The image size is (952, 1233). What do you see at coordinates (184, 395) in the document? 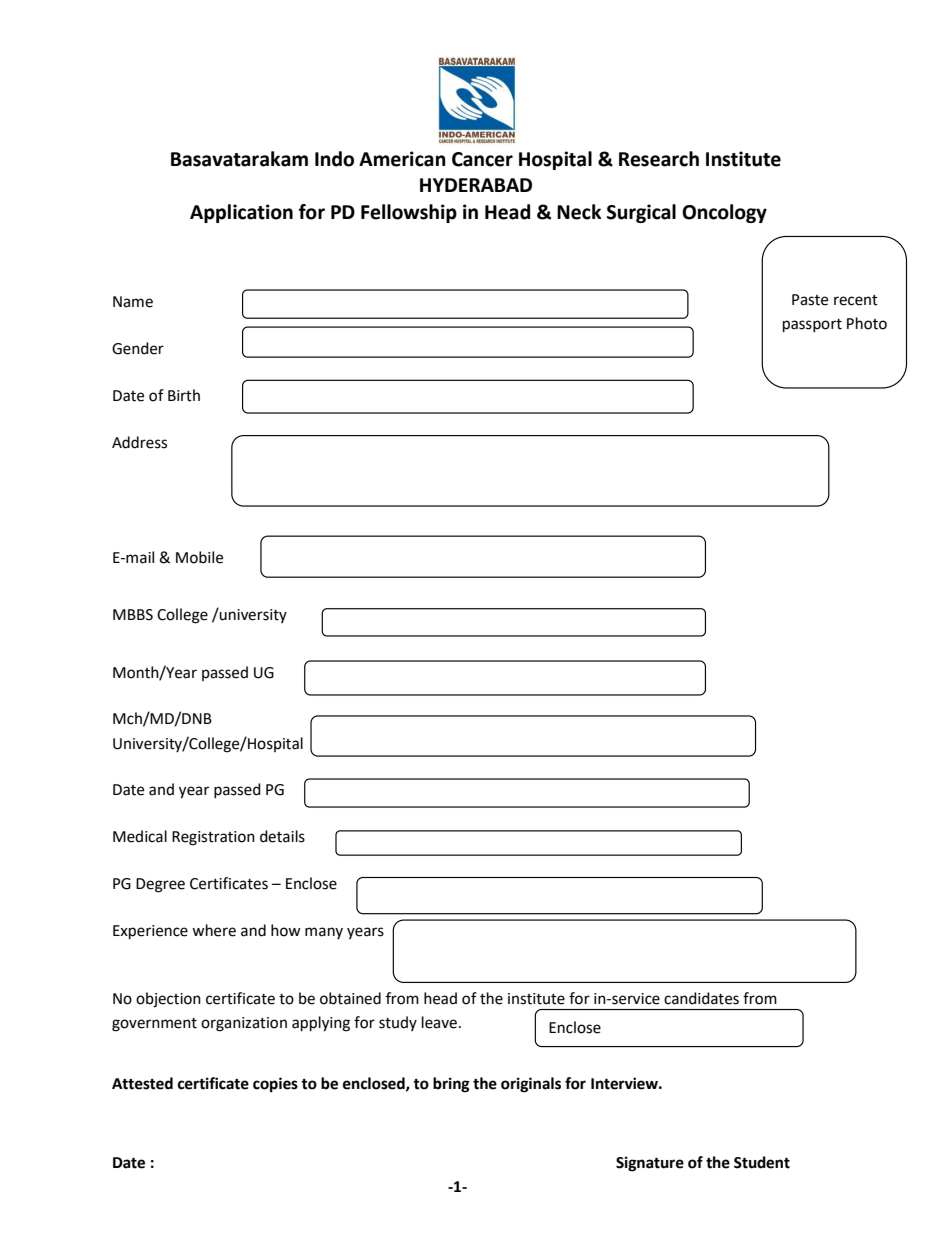
I see `Birth` at bounding box center [184, 395].
